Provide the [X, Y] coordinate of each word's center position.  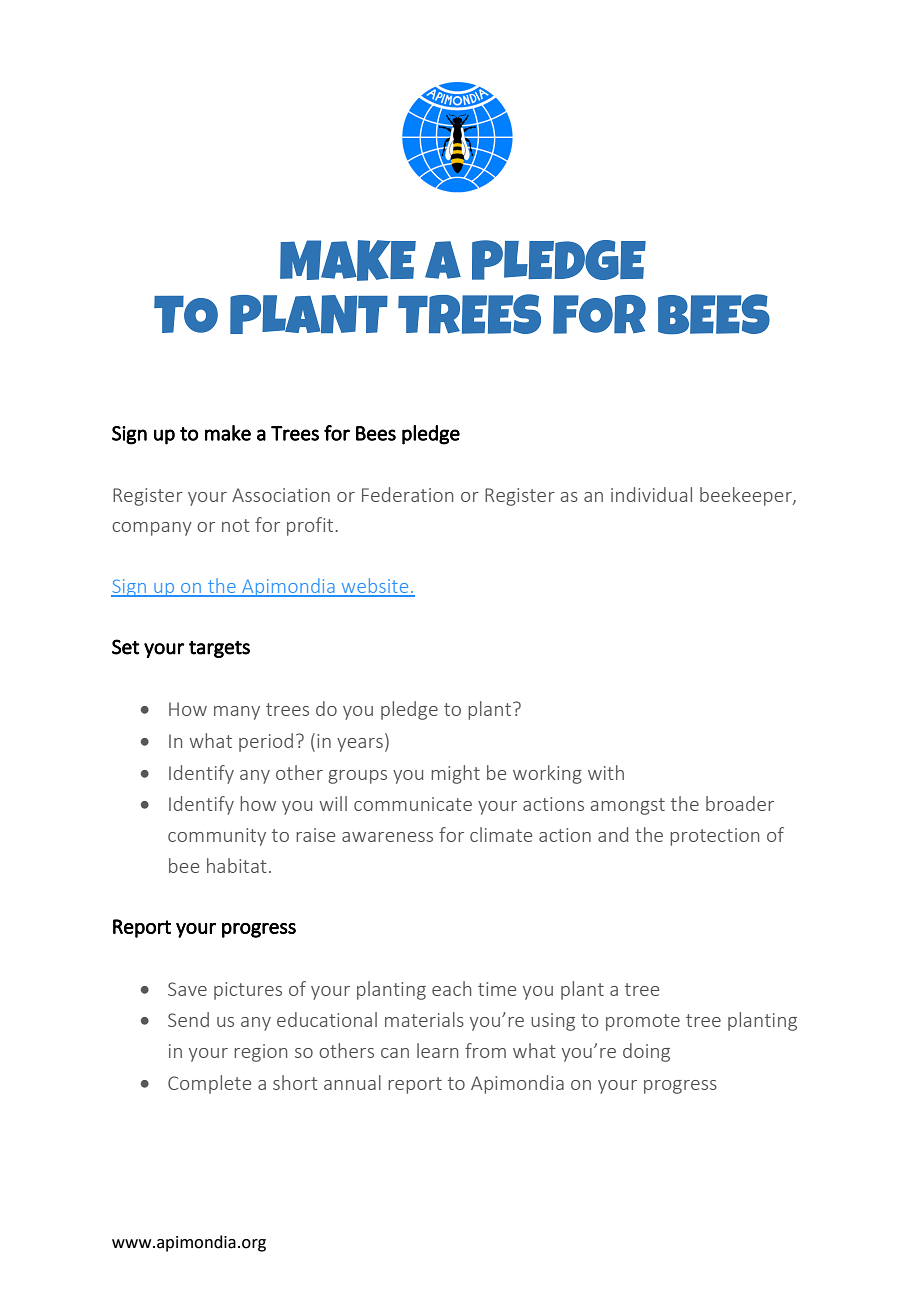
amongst [627, 806]
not [236, 525]
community [217, 837]
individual [651, 494]
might [455, 774]
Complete [209, 1084]
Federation [407, 494]
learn [437, 1050]
